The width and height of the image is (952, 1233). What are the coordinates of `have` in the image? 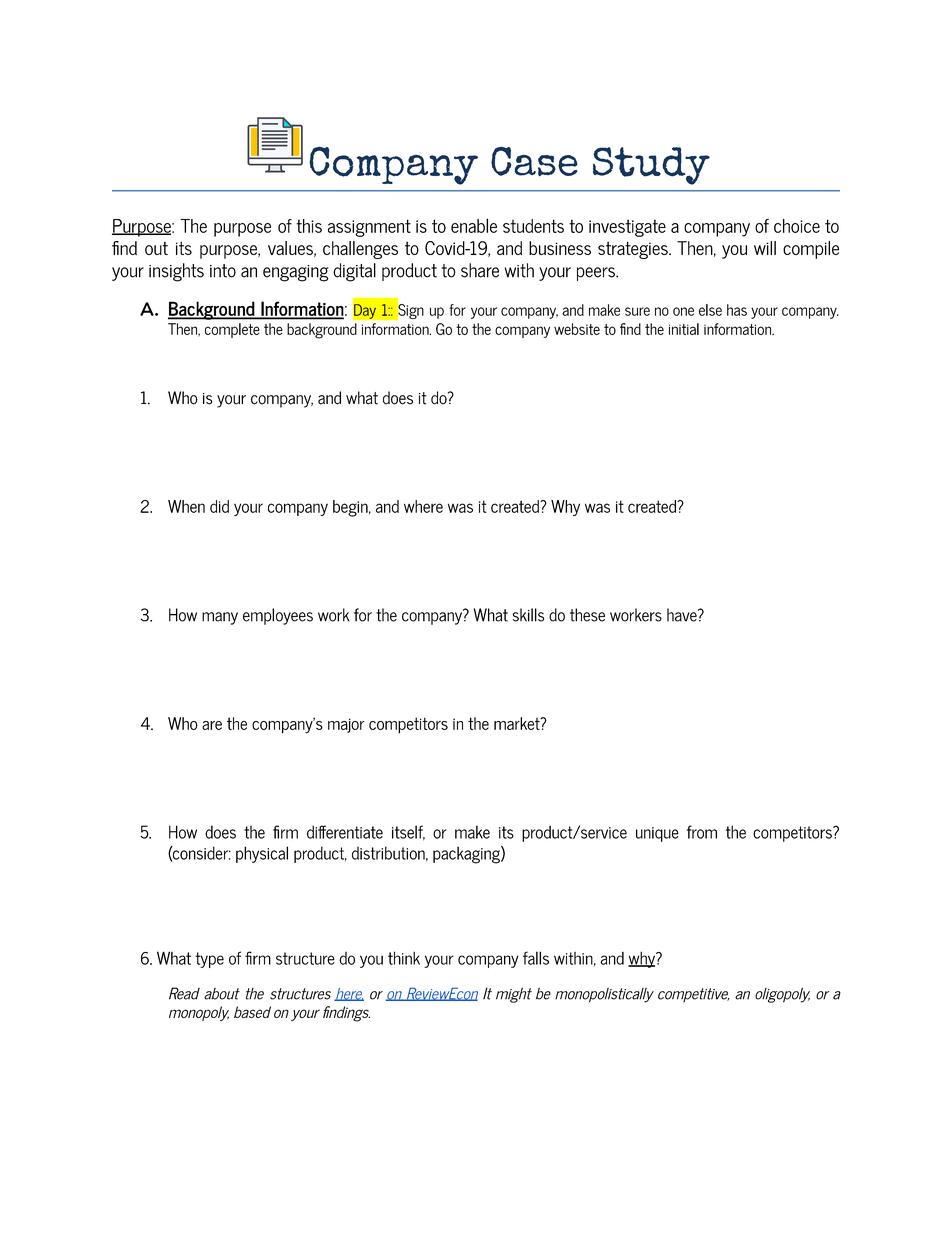 It's located at (683, 615).
